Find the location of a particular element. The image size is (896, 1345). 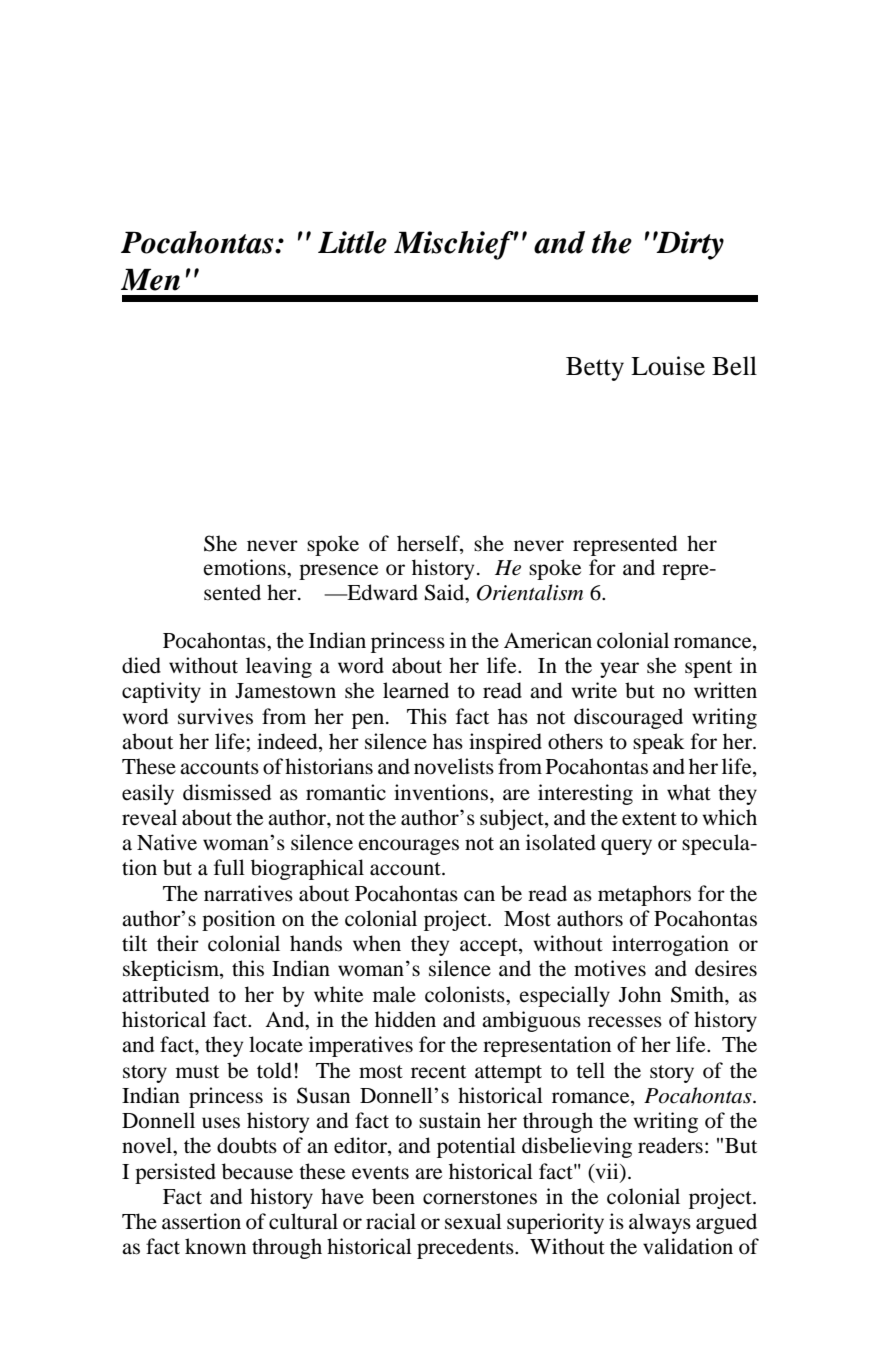

attributed is located at coordinates (165, 994).
